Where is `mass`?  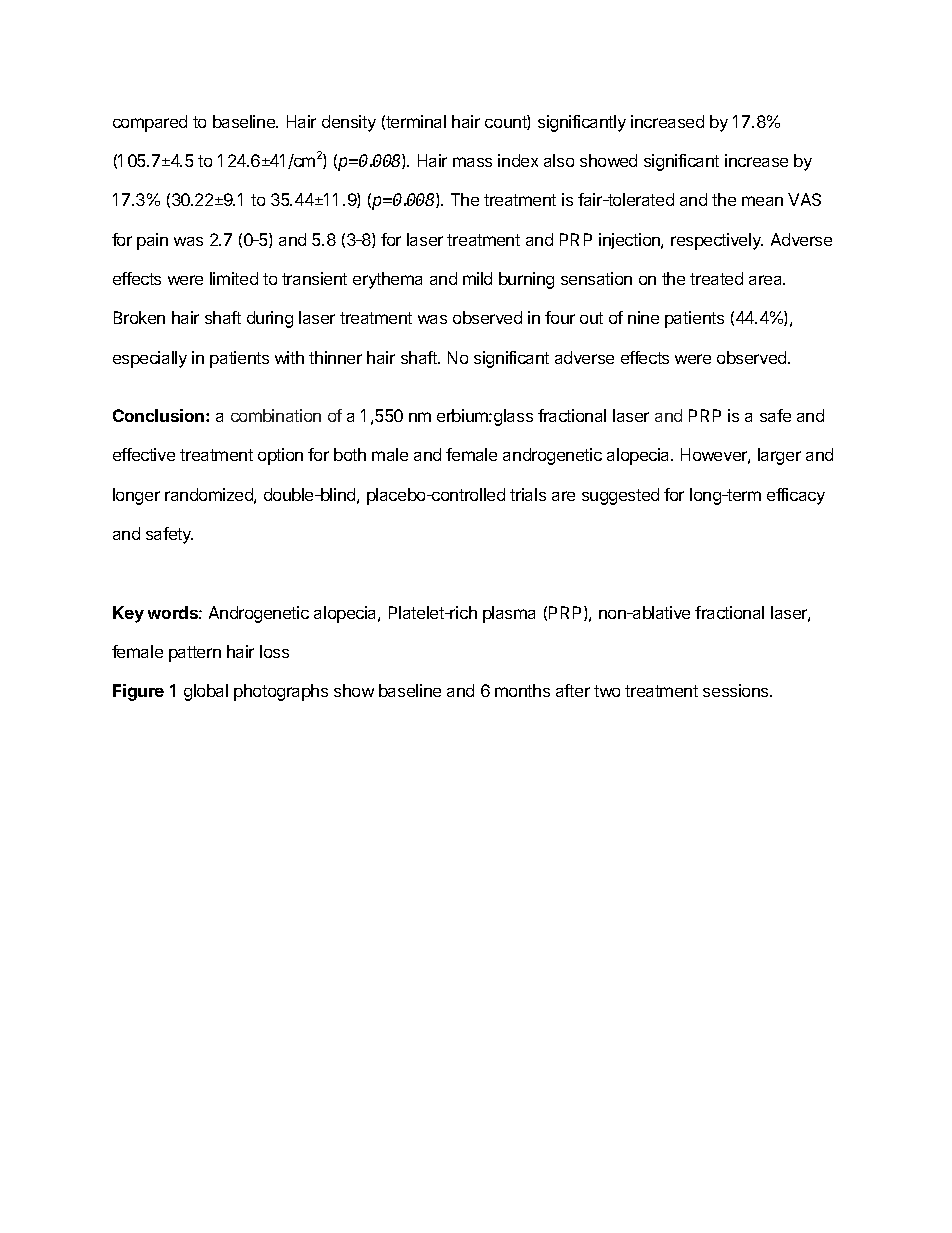
mass is located at coordinates (472, 162).
